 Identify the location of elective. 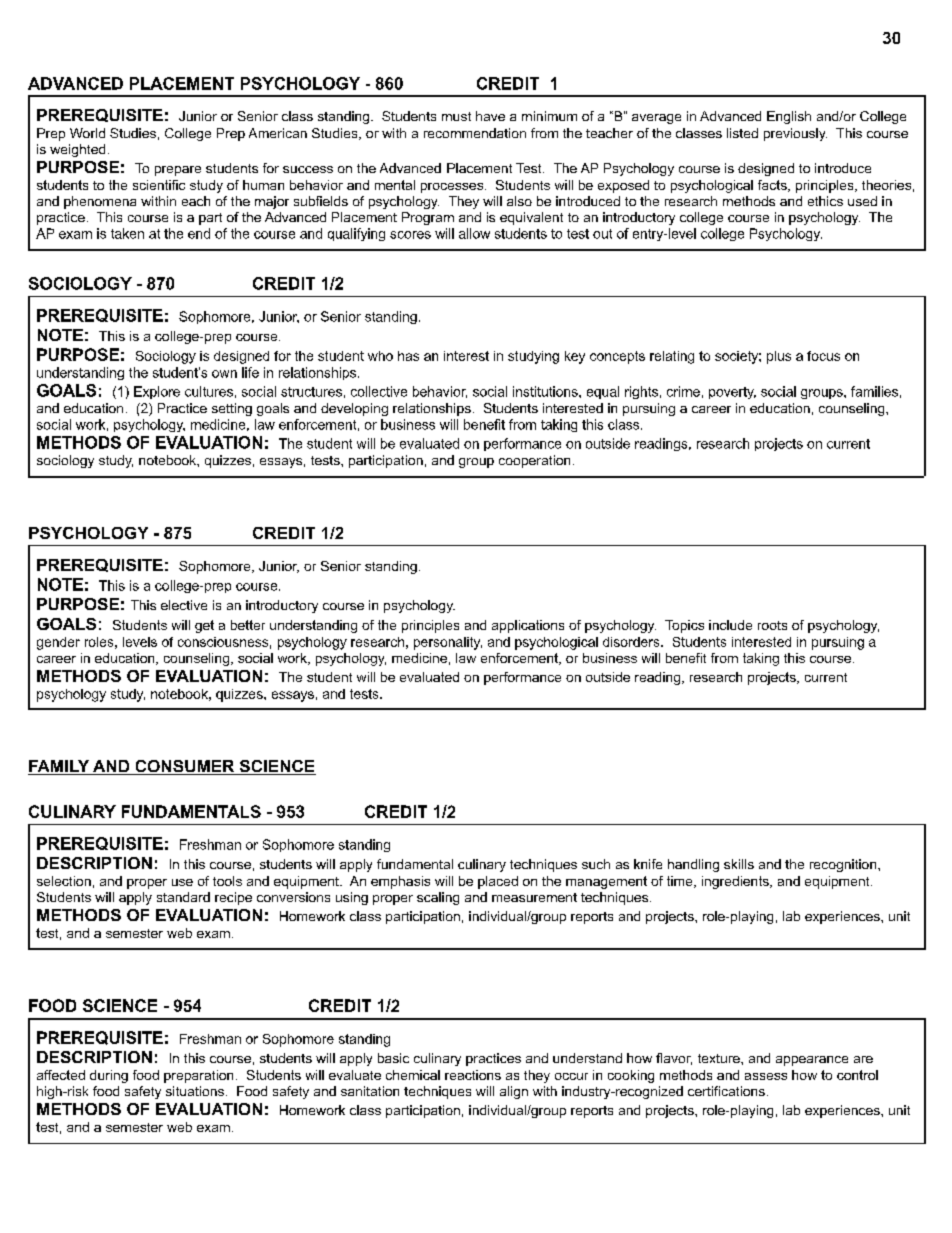
(184, 605).
